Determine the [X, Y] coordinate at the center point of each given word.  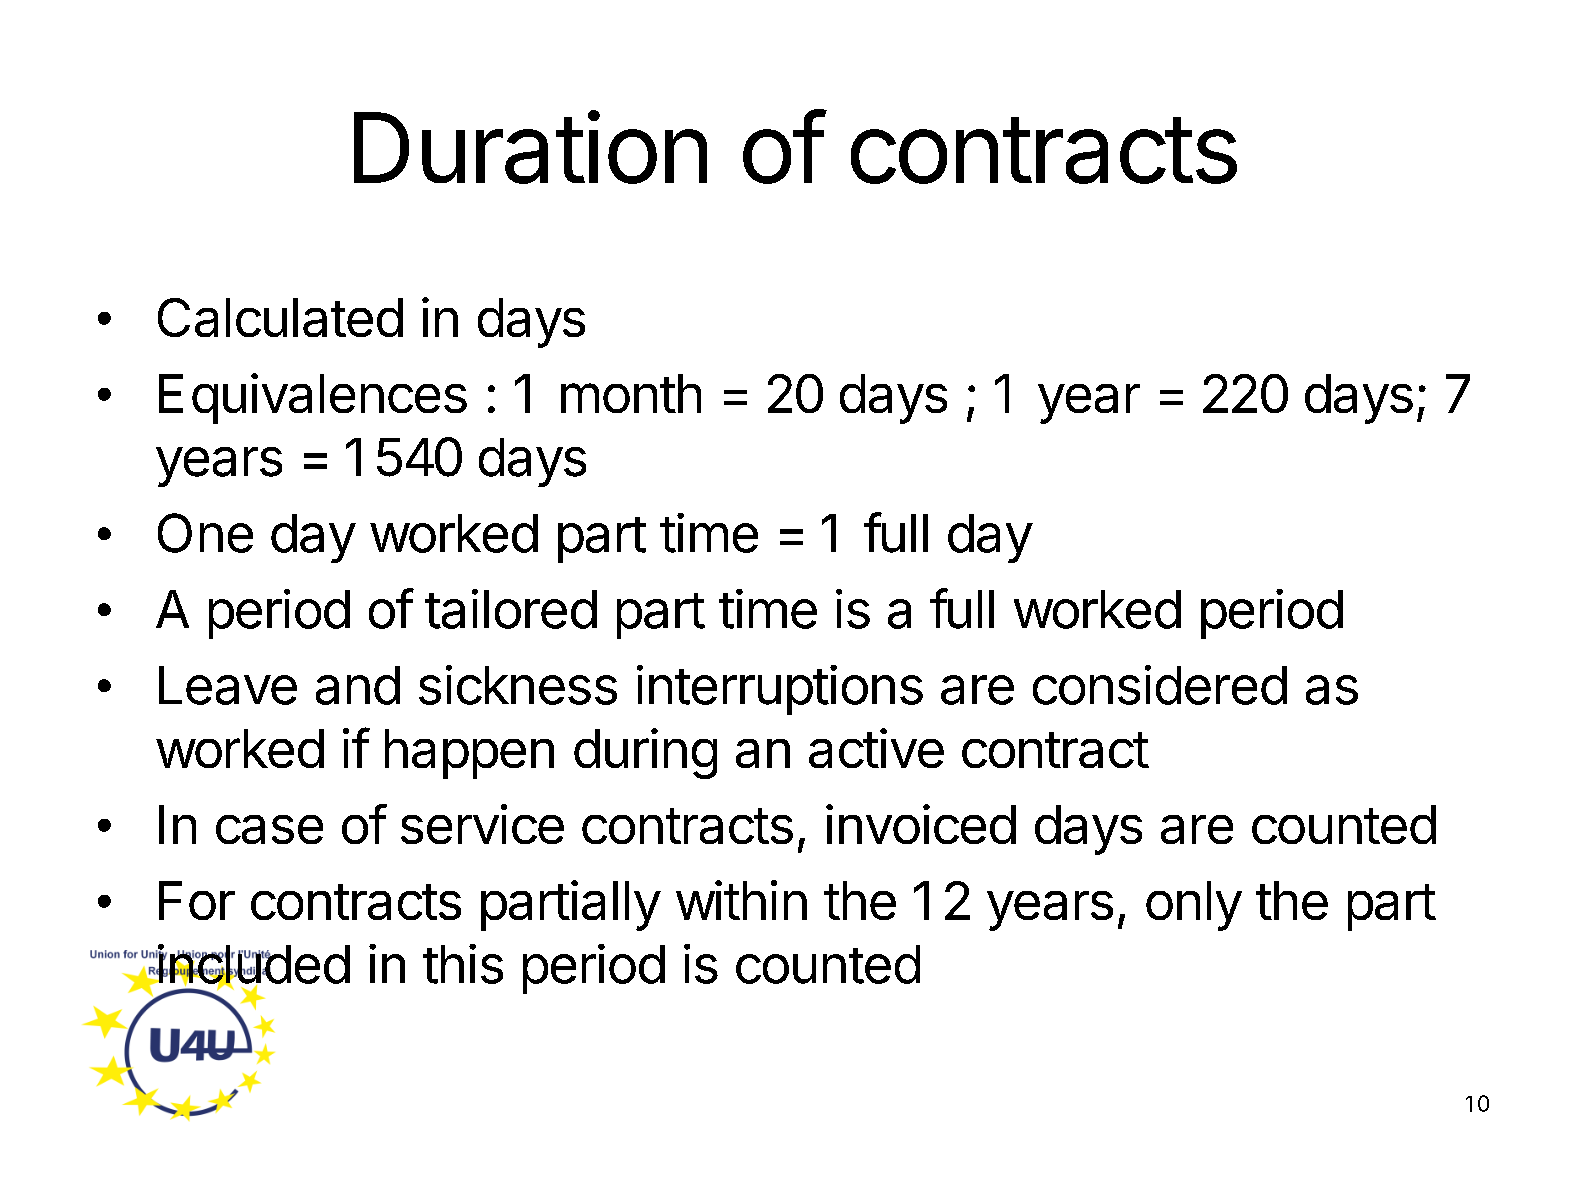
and [358, 685]
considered [1160, 685]
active [876, 748]
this [463, 964]
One [205, 533]
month [631, 393]
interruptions [780, 690]
